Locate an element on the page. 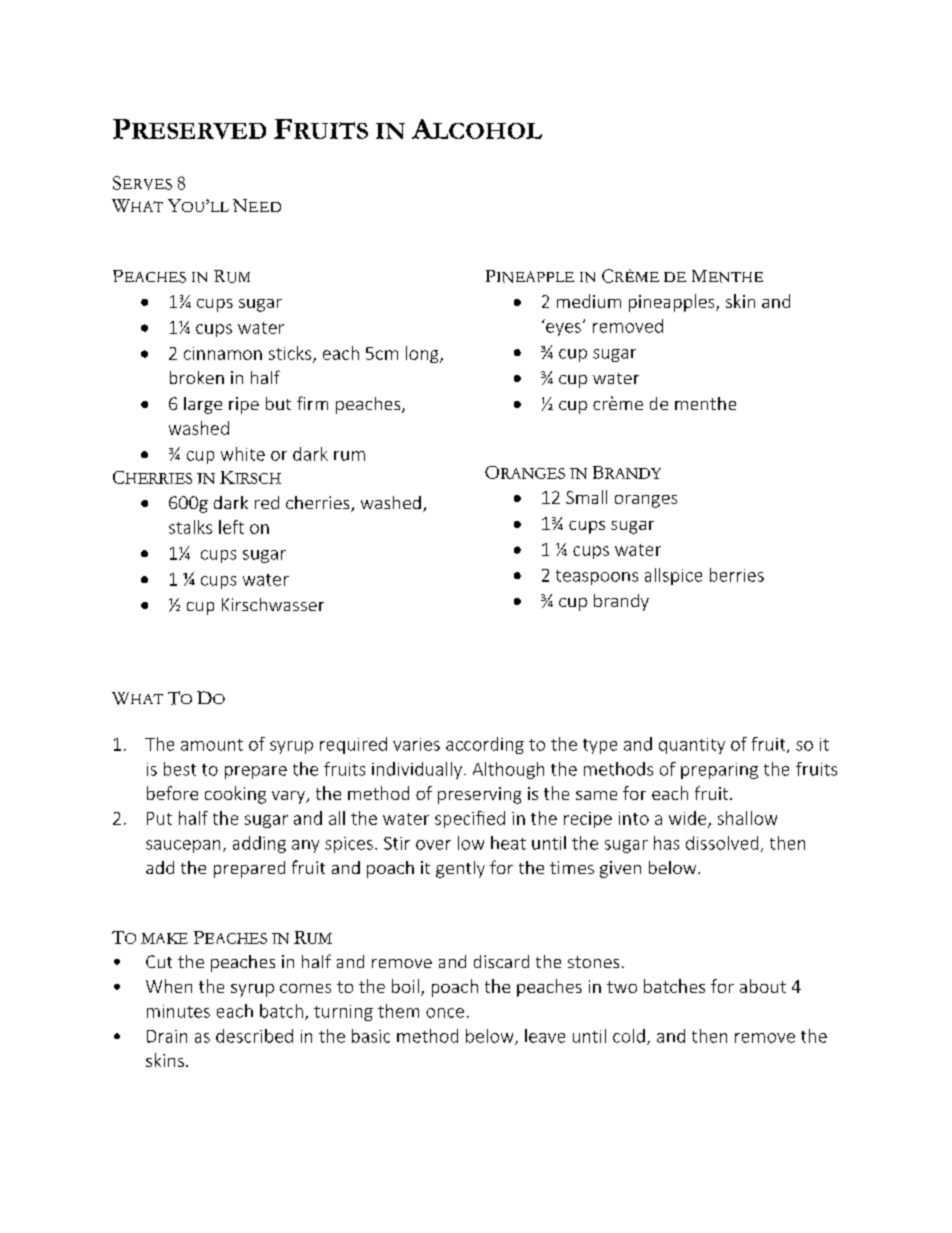  once is located at coordinates (445, 1013).
